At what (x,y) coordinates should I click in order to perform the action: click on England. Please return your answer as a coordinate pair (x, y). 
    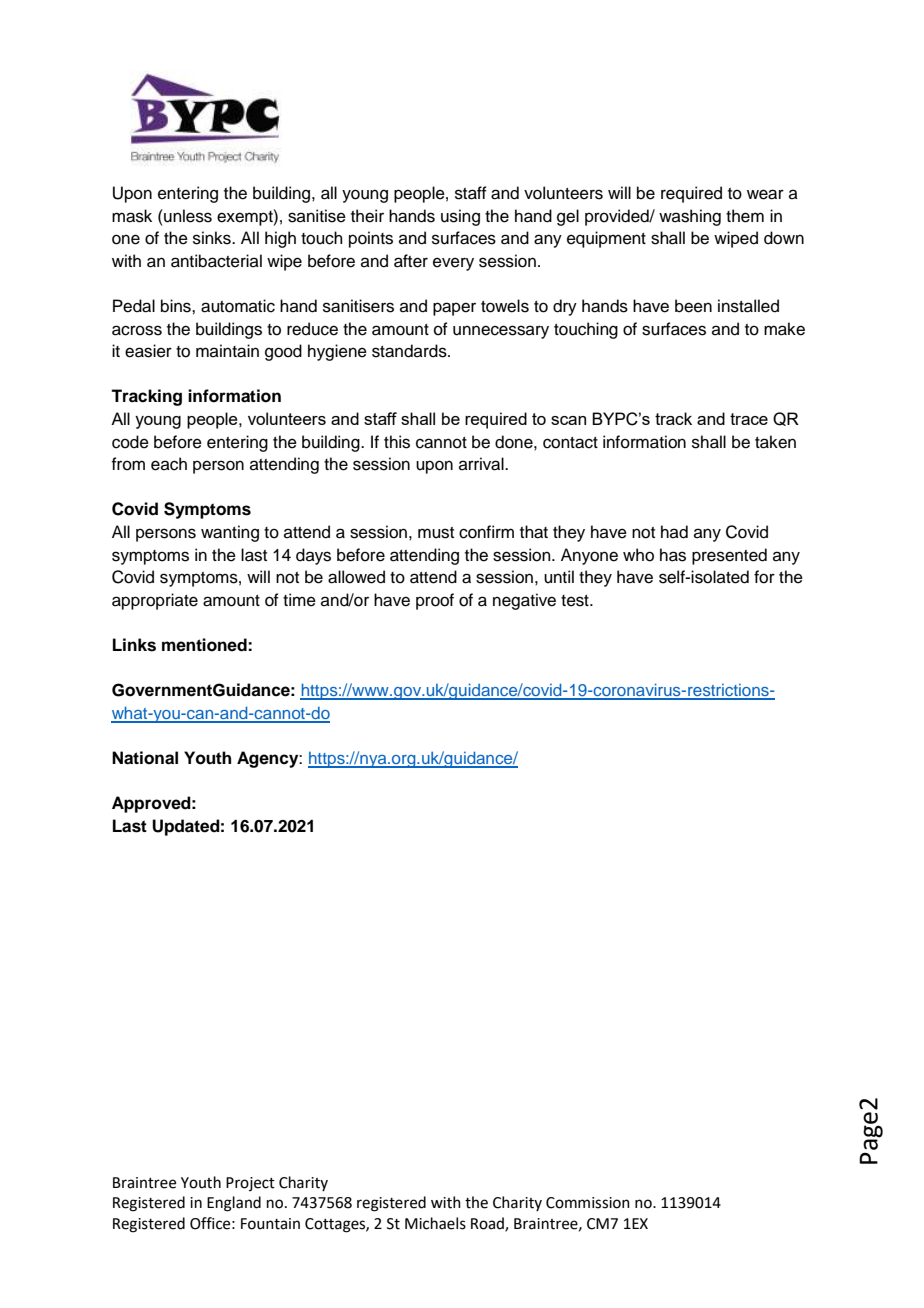
    Looking at the image, I should click on (234, 1204).
